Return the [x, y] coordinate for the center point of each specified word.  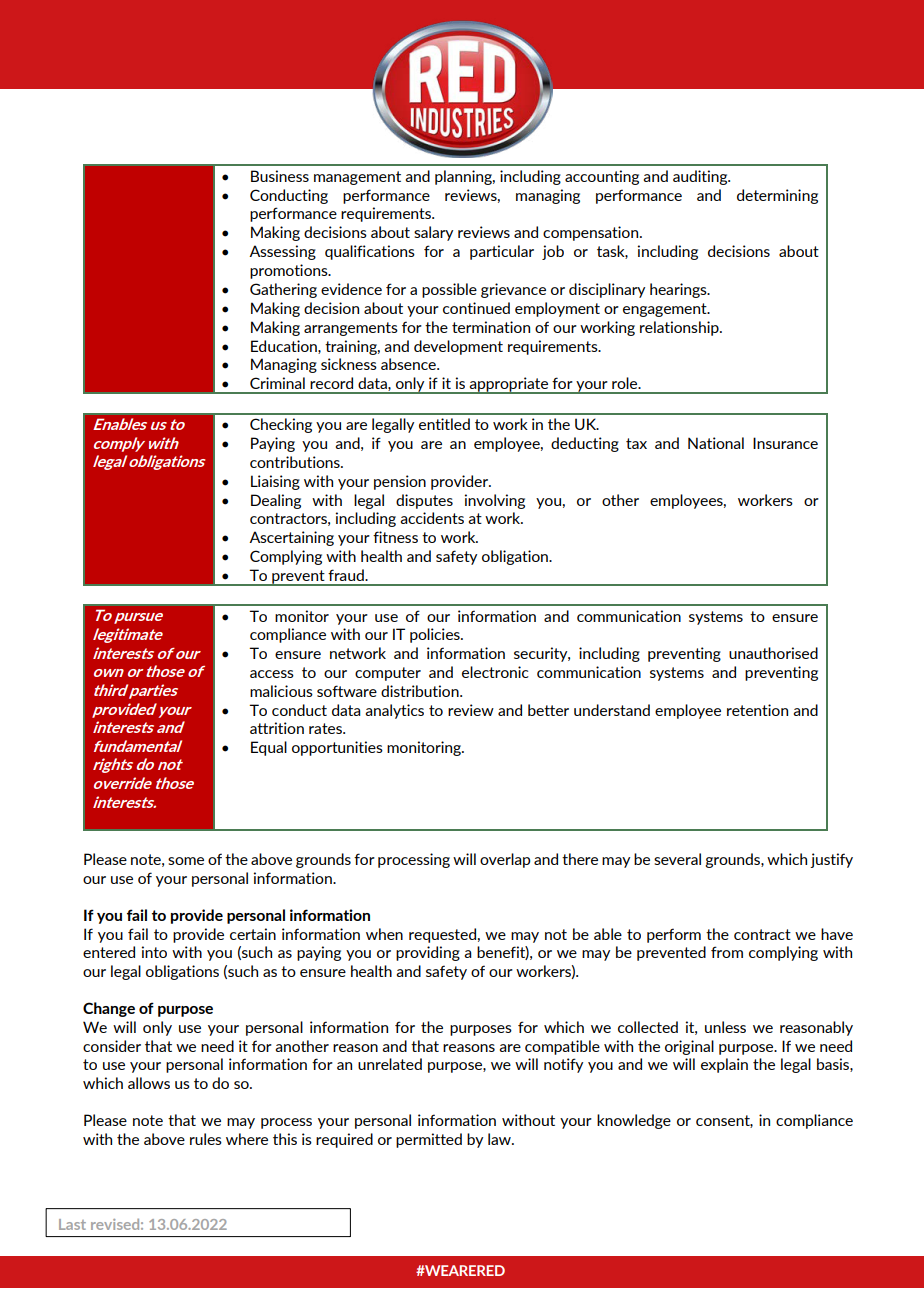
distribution [421, 691]
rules [206, 1139]
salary [433, 233]
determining [777, 196]
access [272, 674]
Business [280, 176]
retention [757, 710]
